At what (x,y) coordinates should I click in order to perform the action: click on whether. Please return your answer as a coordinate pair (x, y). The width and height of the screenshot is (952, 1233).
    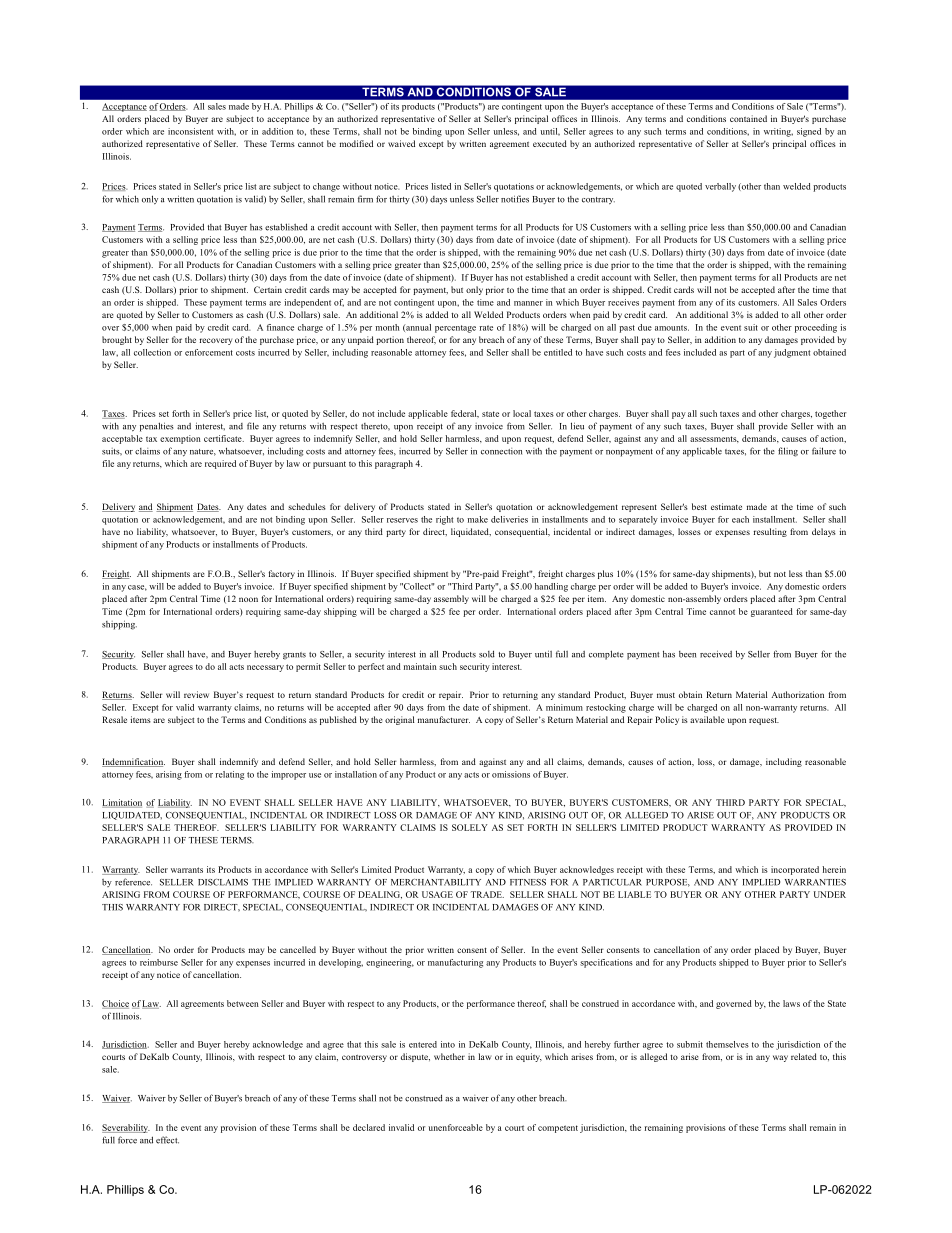
    Looking at the image, I should click on (449, 1056).
